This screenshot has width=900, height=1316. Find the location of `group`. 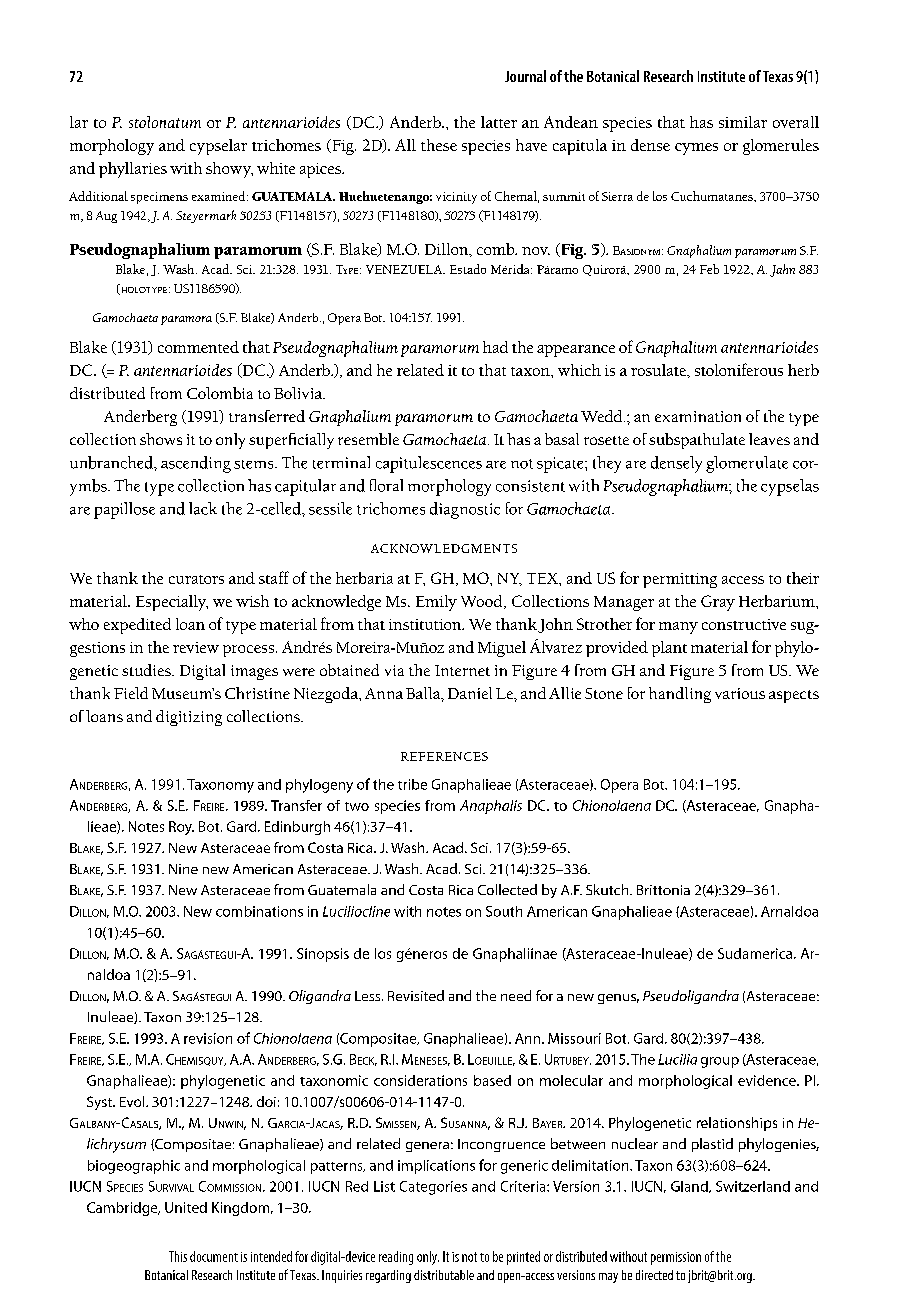

group is located at coordinates (720, 1062).
